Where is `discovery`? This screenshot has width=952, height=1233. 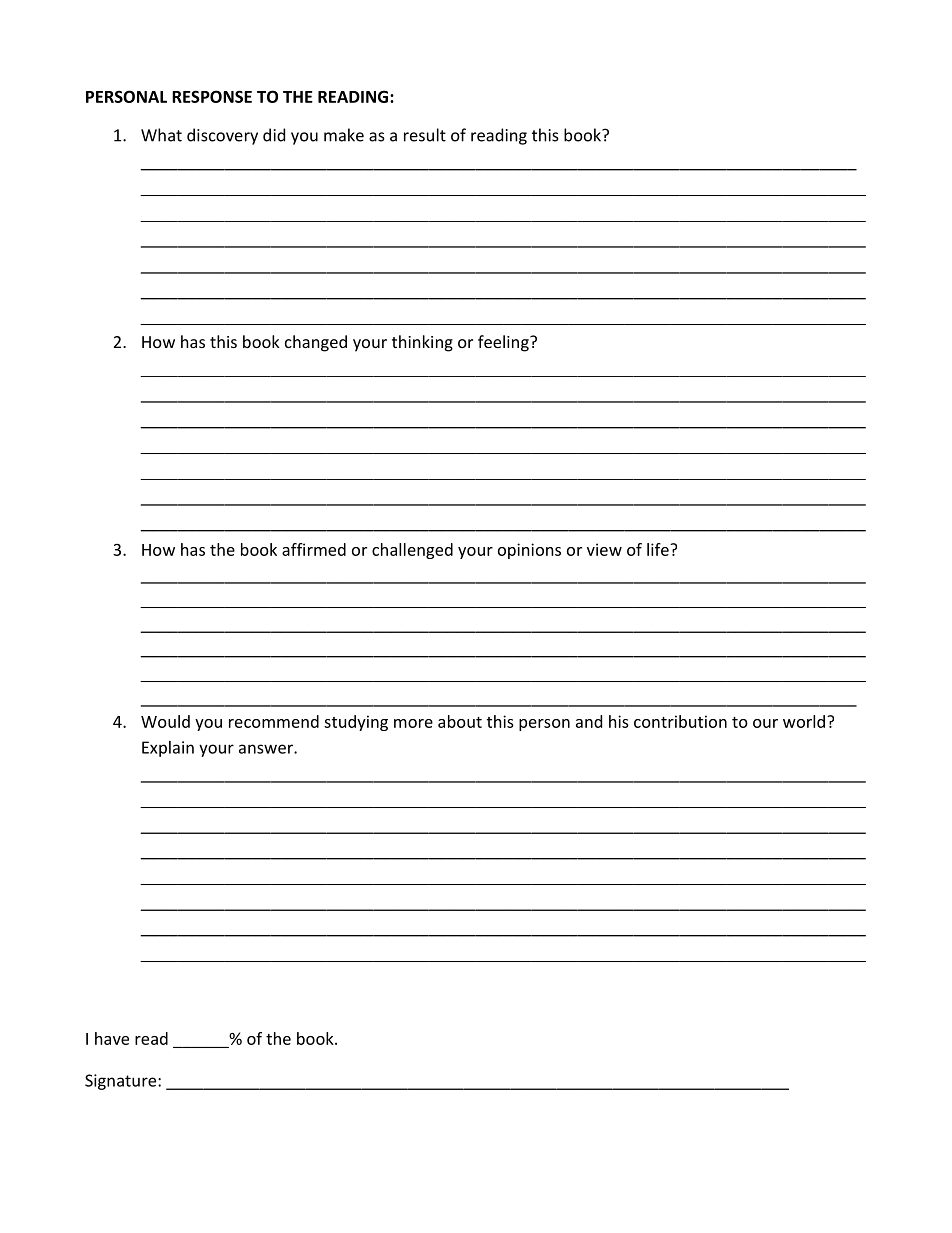 discovery is located at coordinates (222, 136).
